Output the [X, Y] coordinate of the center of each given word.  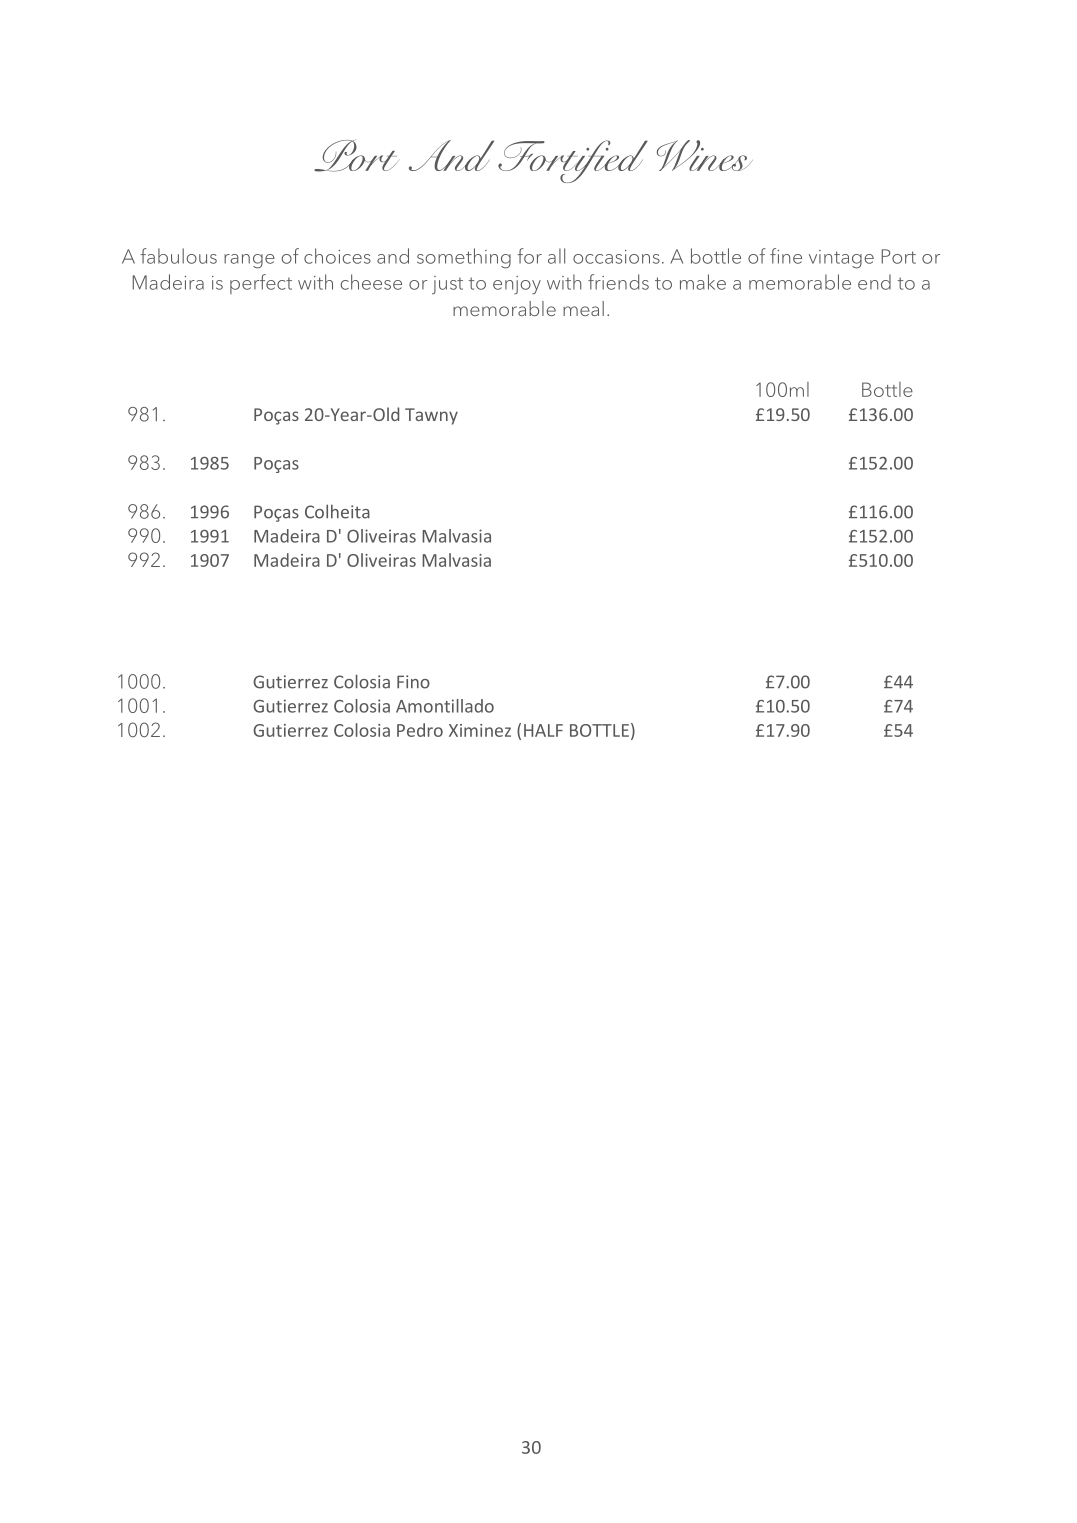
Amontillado [445, 706]
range [249, 261]
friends [618, 282]
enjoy [517, 285]
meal [583, 308]
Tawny [431, 416]
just [447, 285]
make [703, 282]
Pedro [420, 730]
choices [337, 256]
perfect [261, 284]
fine [786, 256]
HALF [543, 730]
